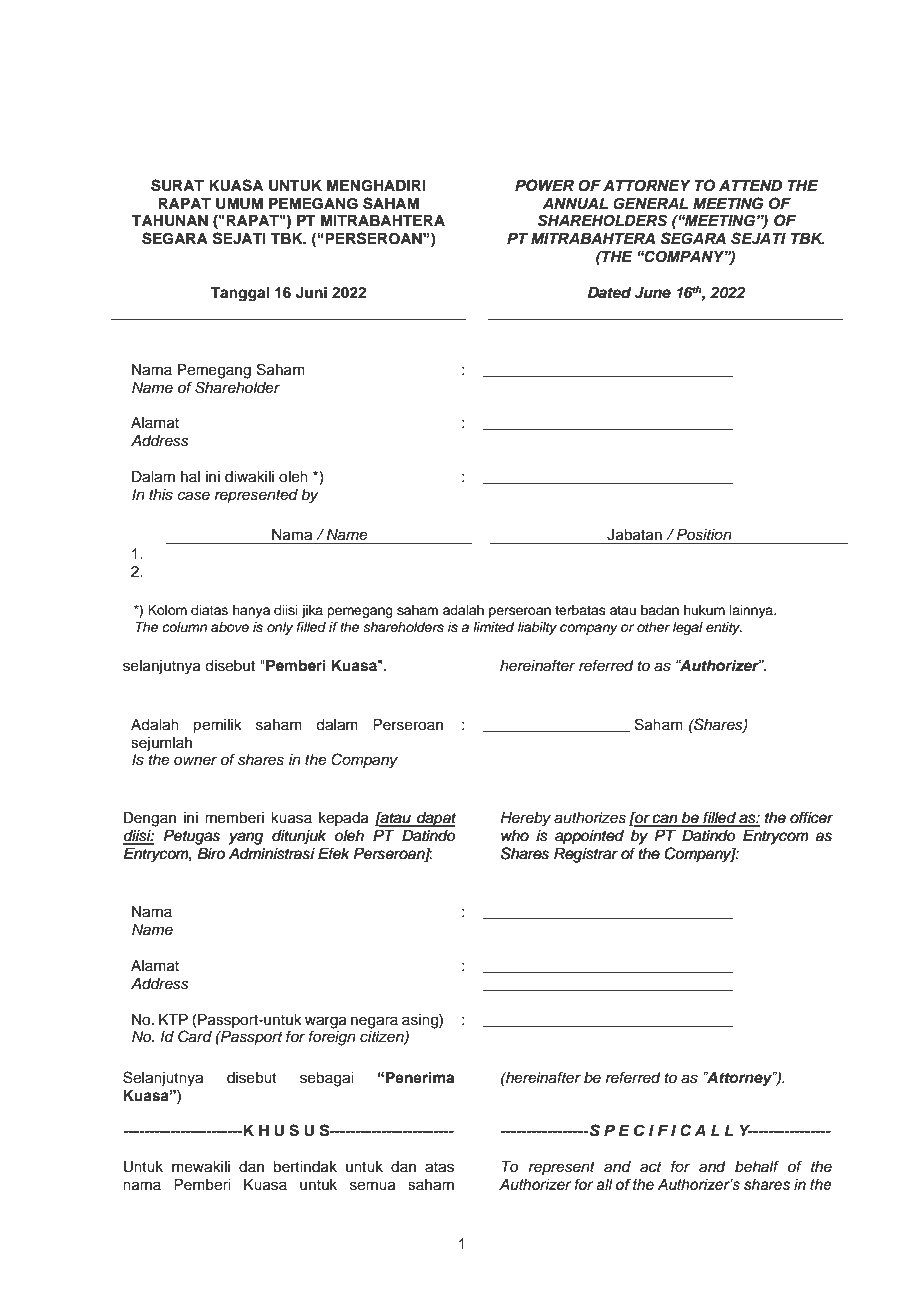  What do you see at coordinates (724, 628) in the screenshot?
I see `entity` at bounding box center [724, 628].
